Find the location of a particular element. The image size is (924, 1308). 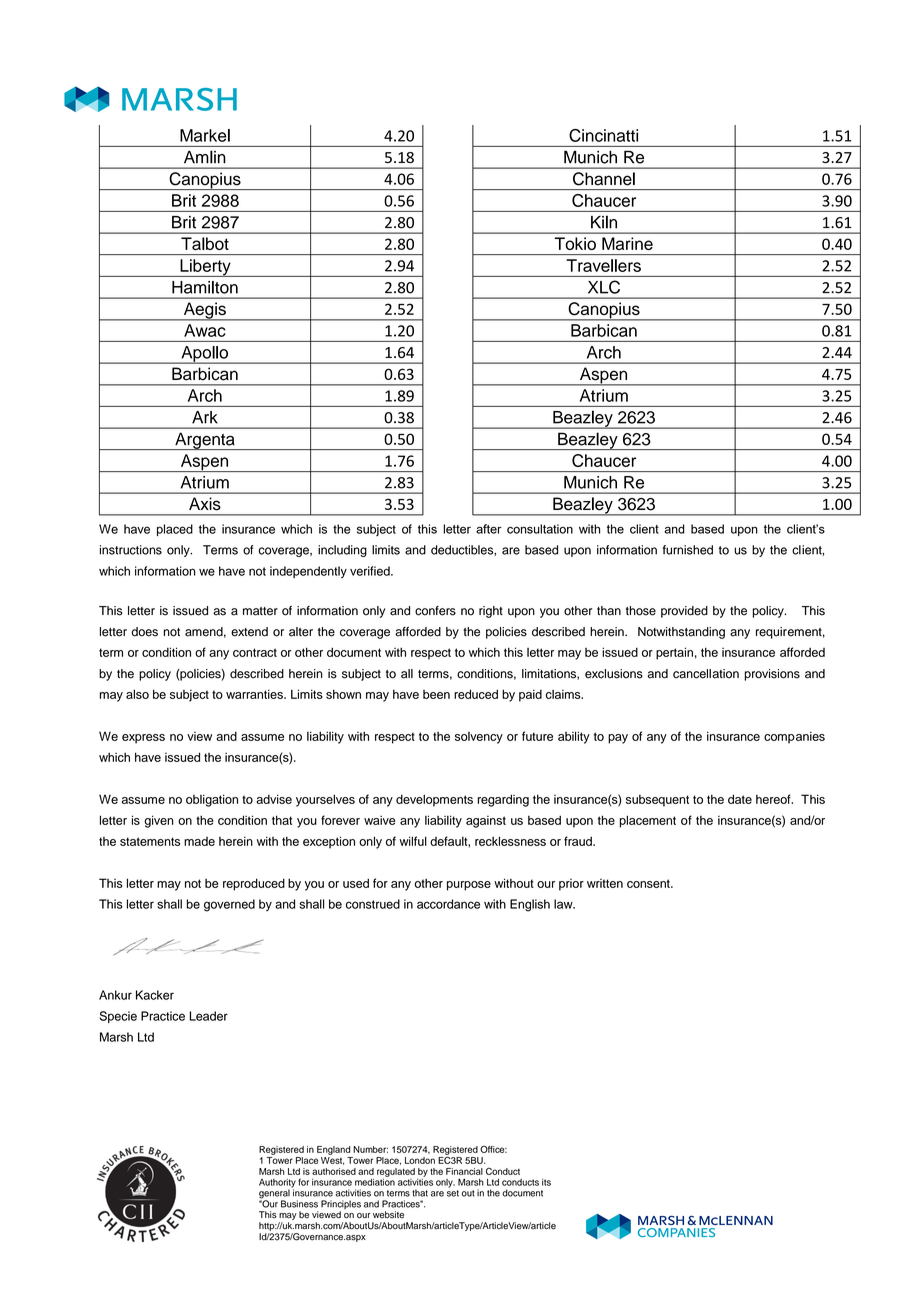

Business is located at coordinates (299, 1204).
